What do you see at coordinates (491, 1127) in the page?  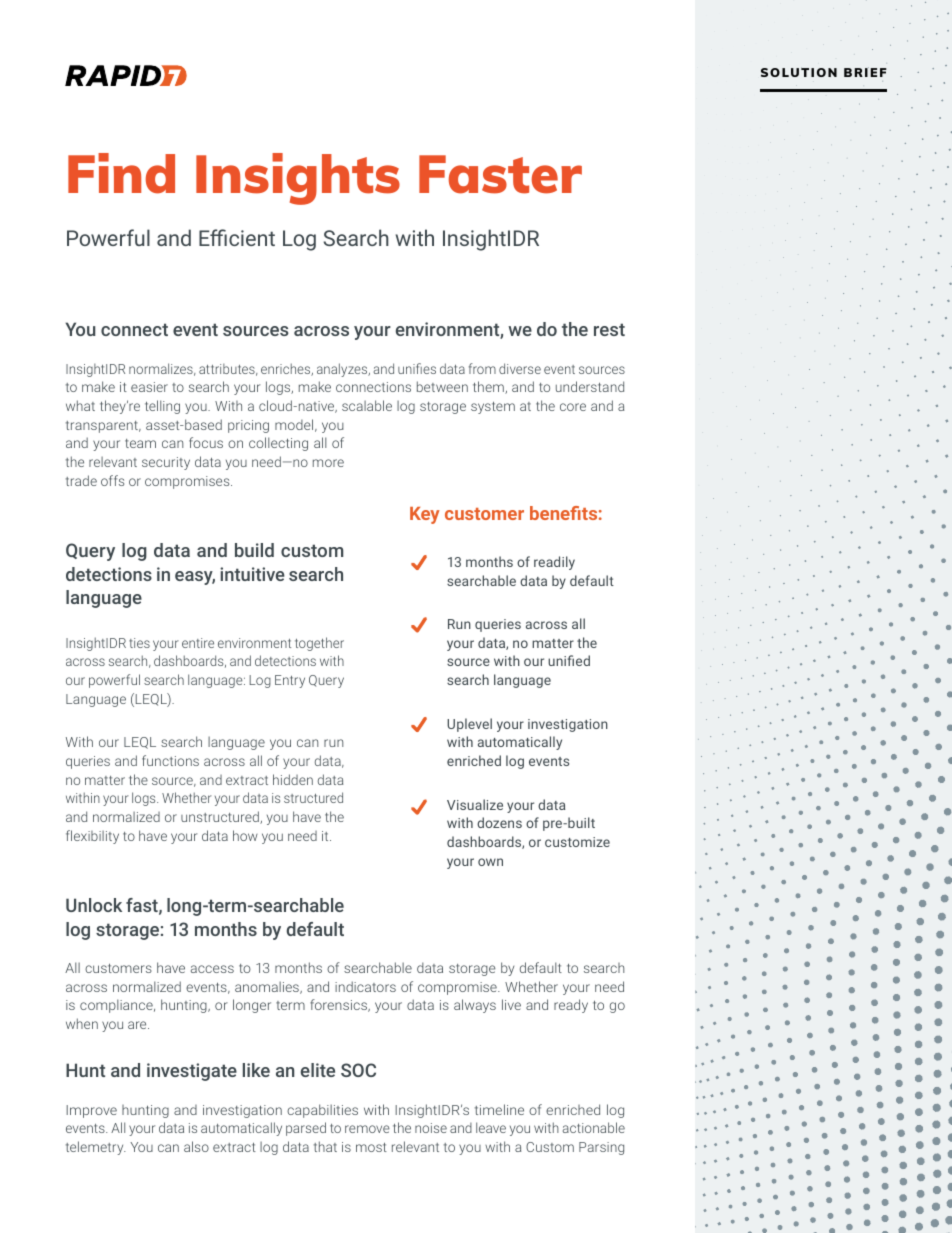 I see `leave` at bounding box center [491, 1127].
